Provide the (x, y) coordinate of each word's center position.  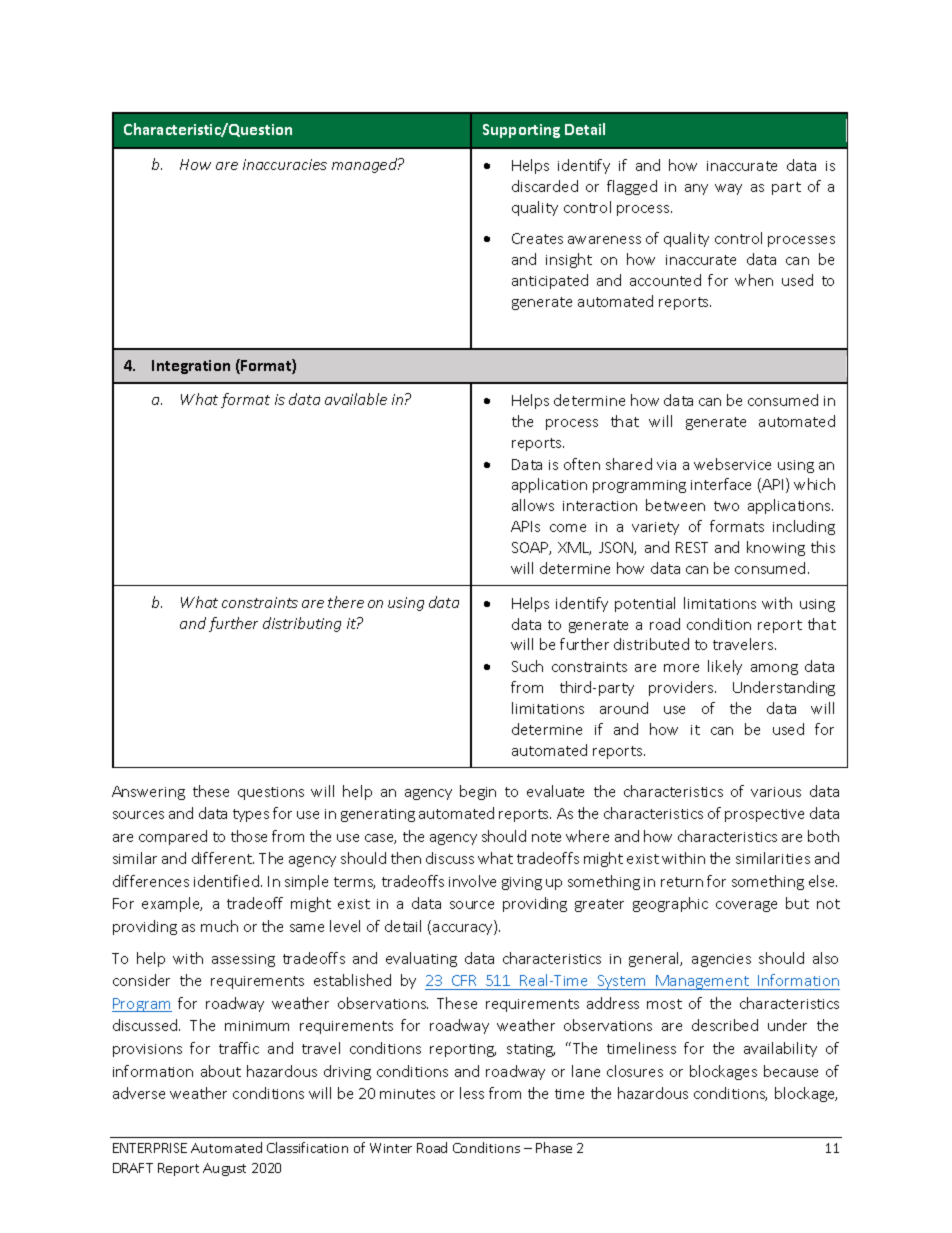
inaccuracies (285, 164)
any (696, 189)
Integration (191, 367)
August (224, 1169)
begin (478, 792)
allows (533, 505)
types (251, 815)
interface (721, 484)
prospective (764, 815)
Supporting (521, 131)
